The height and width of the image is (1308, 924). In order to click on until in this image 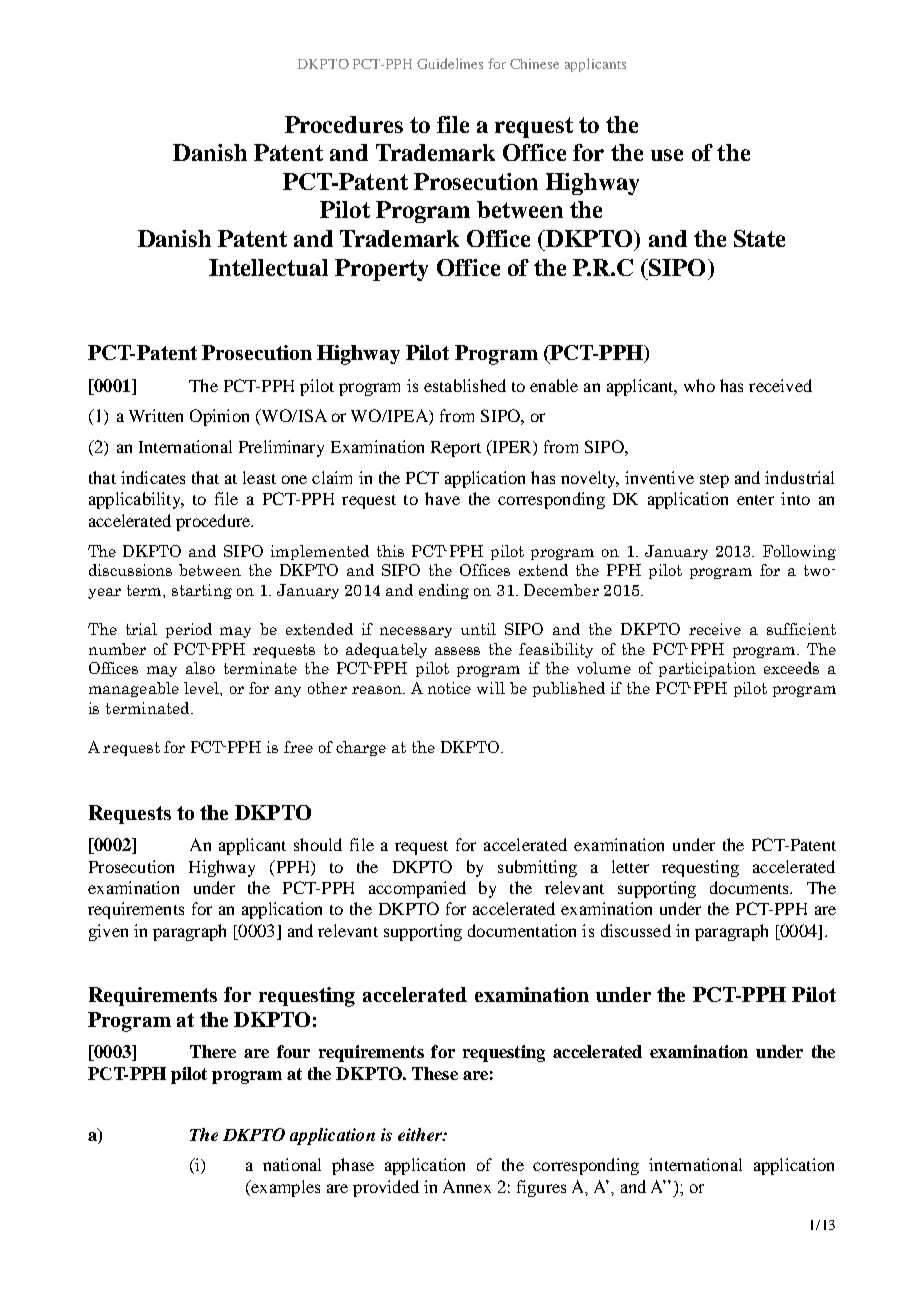, I will do `click(478, 629)`.
